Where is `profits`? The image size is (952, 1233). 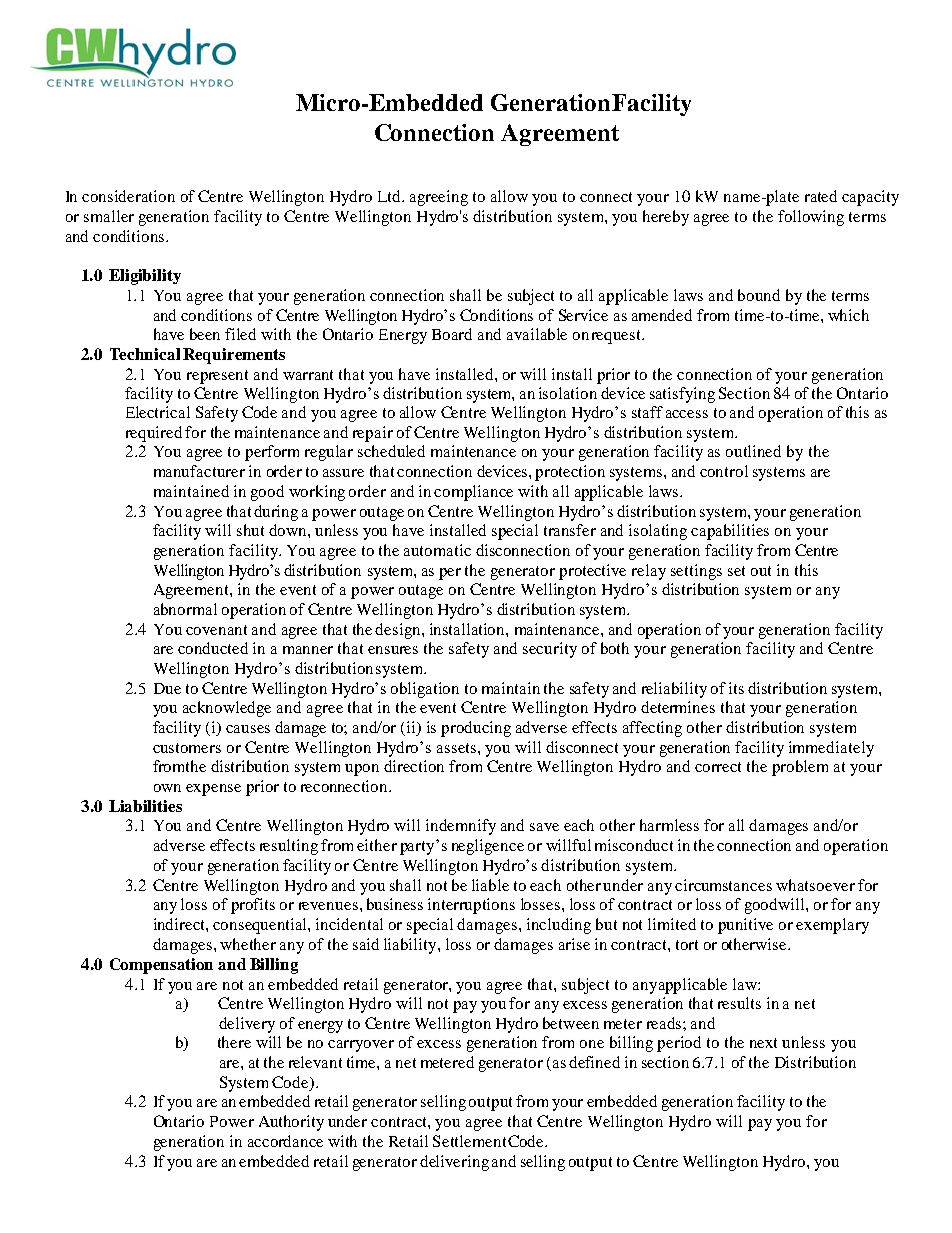 profits is located at coordinates (253, 906).
